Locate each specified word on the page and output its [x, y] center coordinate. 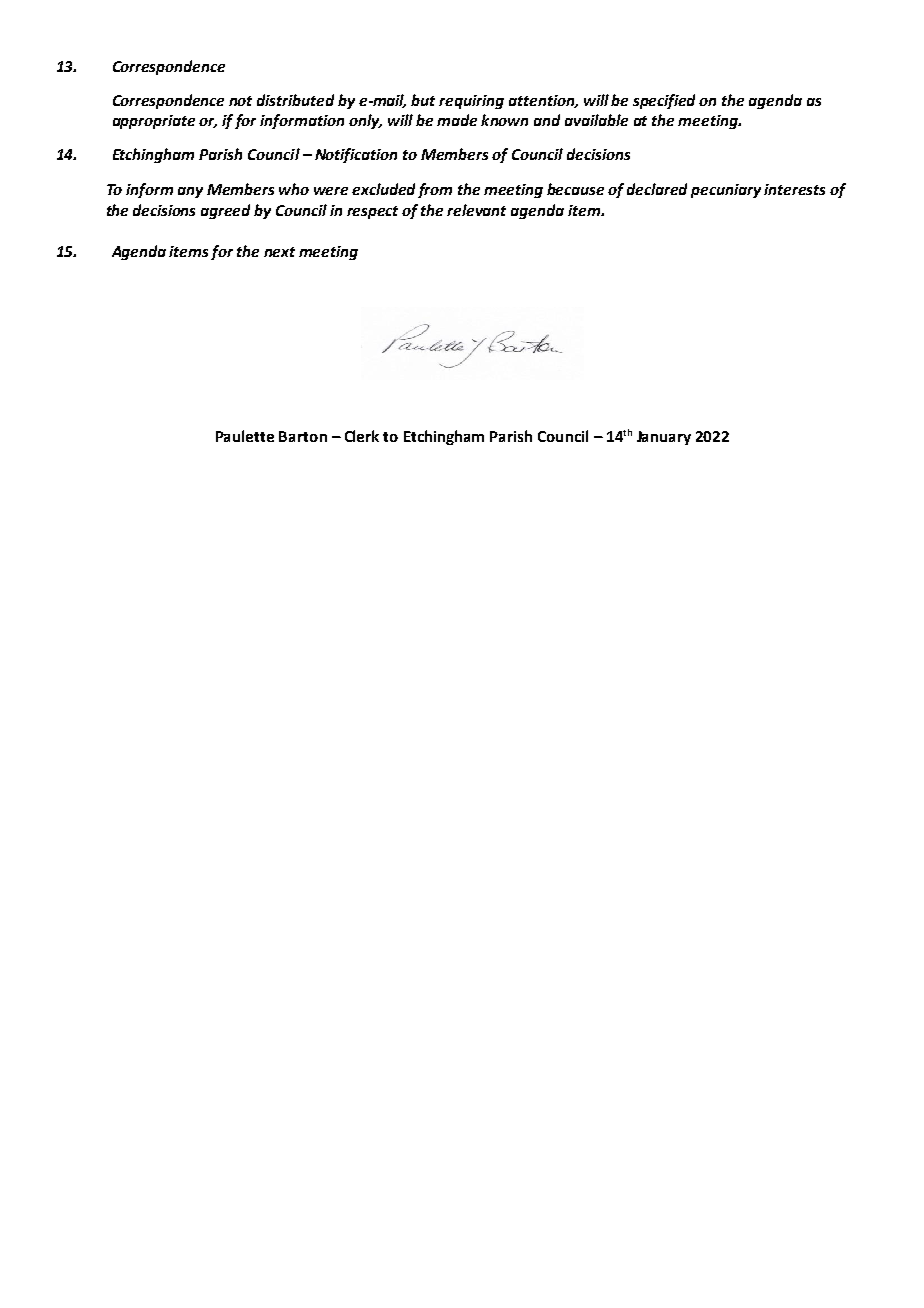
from [435, 190]
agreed [225, 211]
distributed [295, 100]
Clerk [362, 436]
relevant [476, 210]
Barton [303, 436]
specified [664, 101]
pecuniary [726, 191]
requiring [471, 102]
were [331, 191]
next [279, 252]
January [664, 438]
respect [372, 212]
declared [657, 189]
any [190, 192]
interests [794, 189]
